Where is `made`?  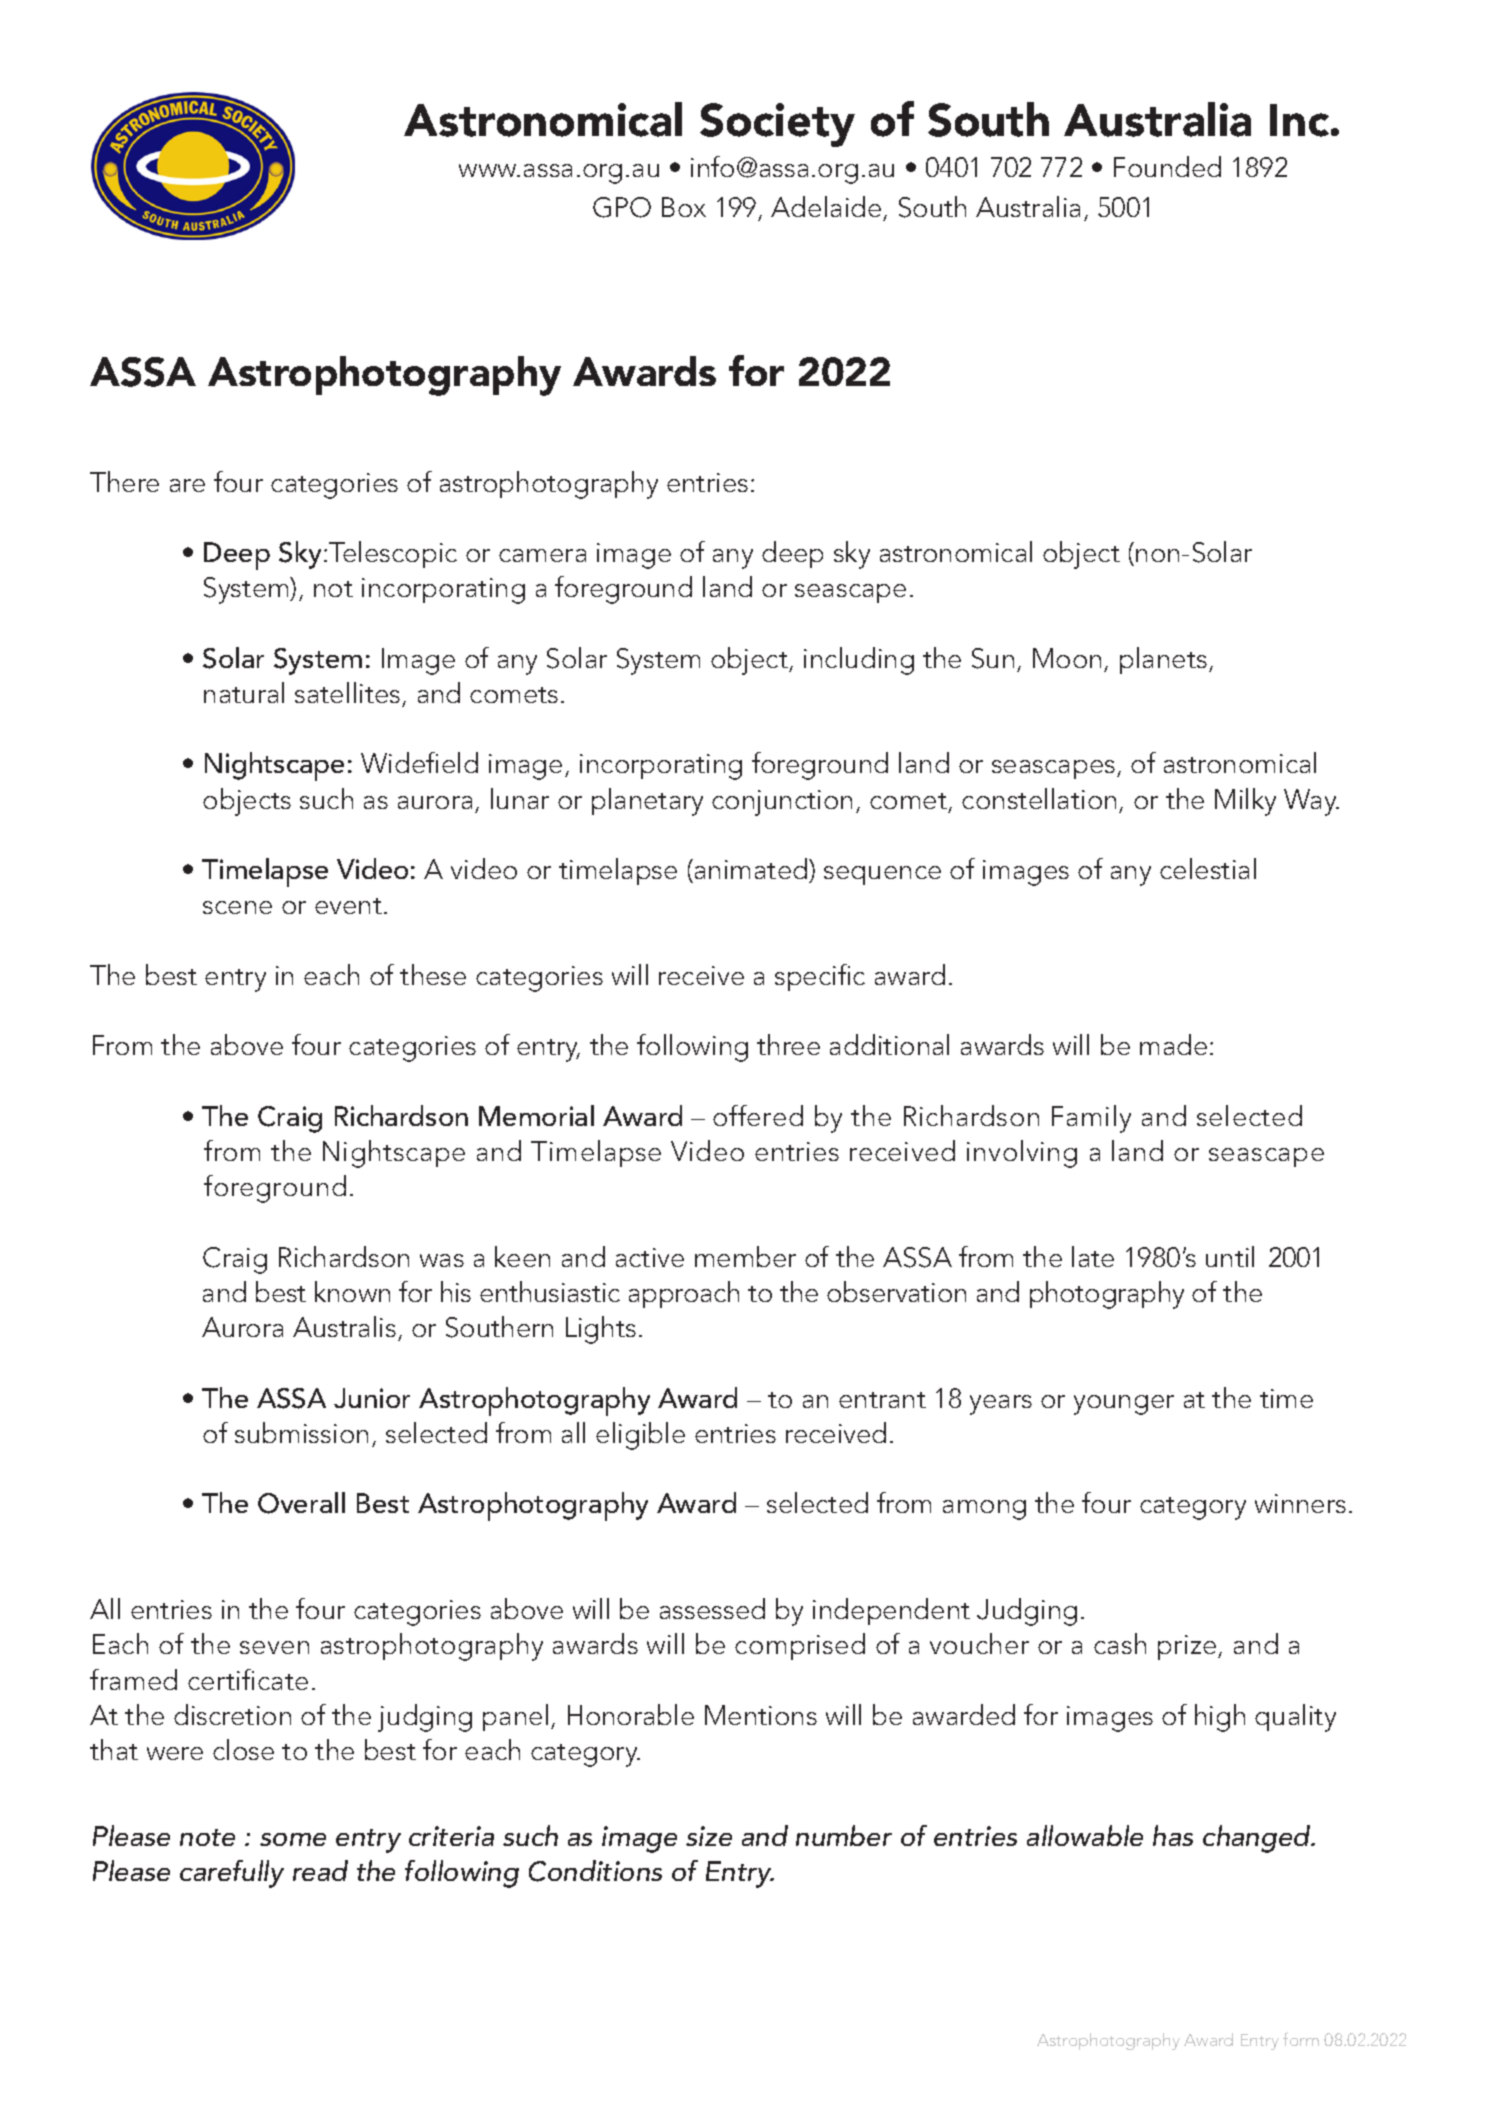 made is located at coordinates (1173, 1044).
